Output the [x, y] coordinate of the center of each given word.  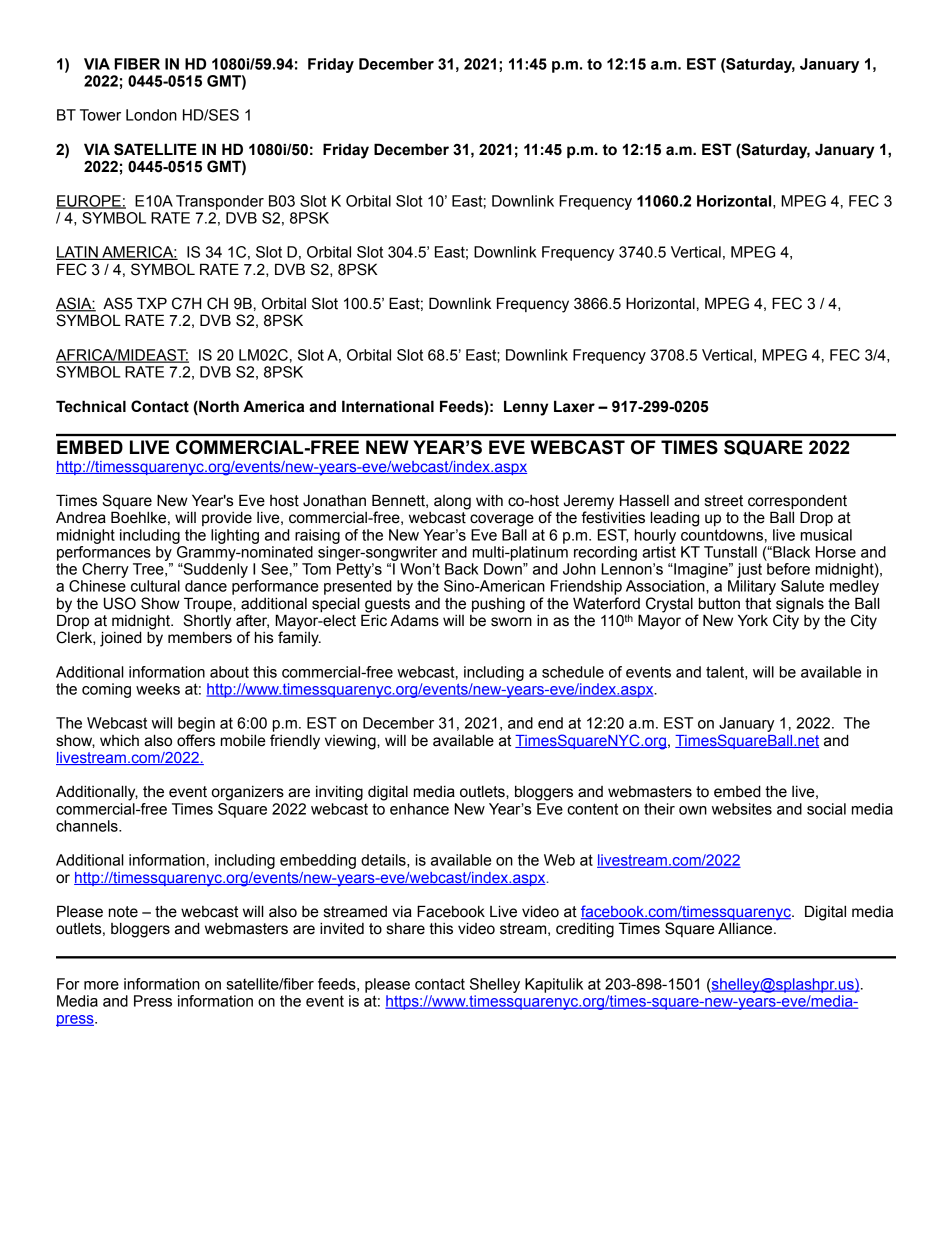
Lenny [526, 408]
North [218, 407]
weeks [158, 689]
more [101, 985]
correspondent [797, 503]
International [388, 406]
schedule [573, 672]
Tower [100, 115]
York [753, 620]
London [151, 115]
